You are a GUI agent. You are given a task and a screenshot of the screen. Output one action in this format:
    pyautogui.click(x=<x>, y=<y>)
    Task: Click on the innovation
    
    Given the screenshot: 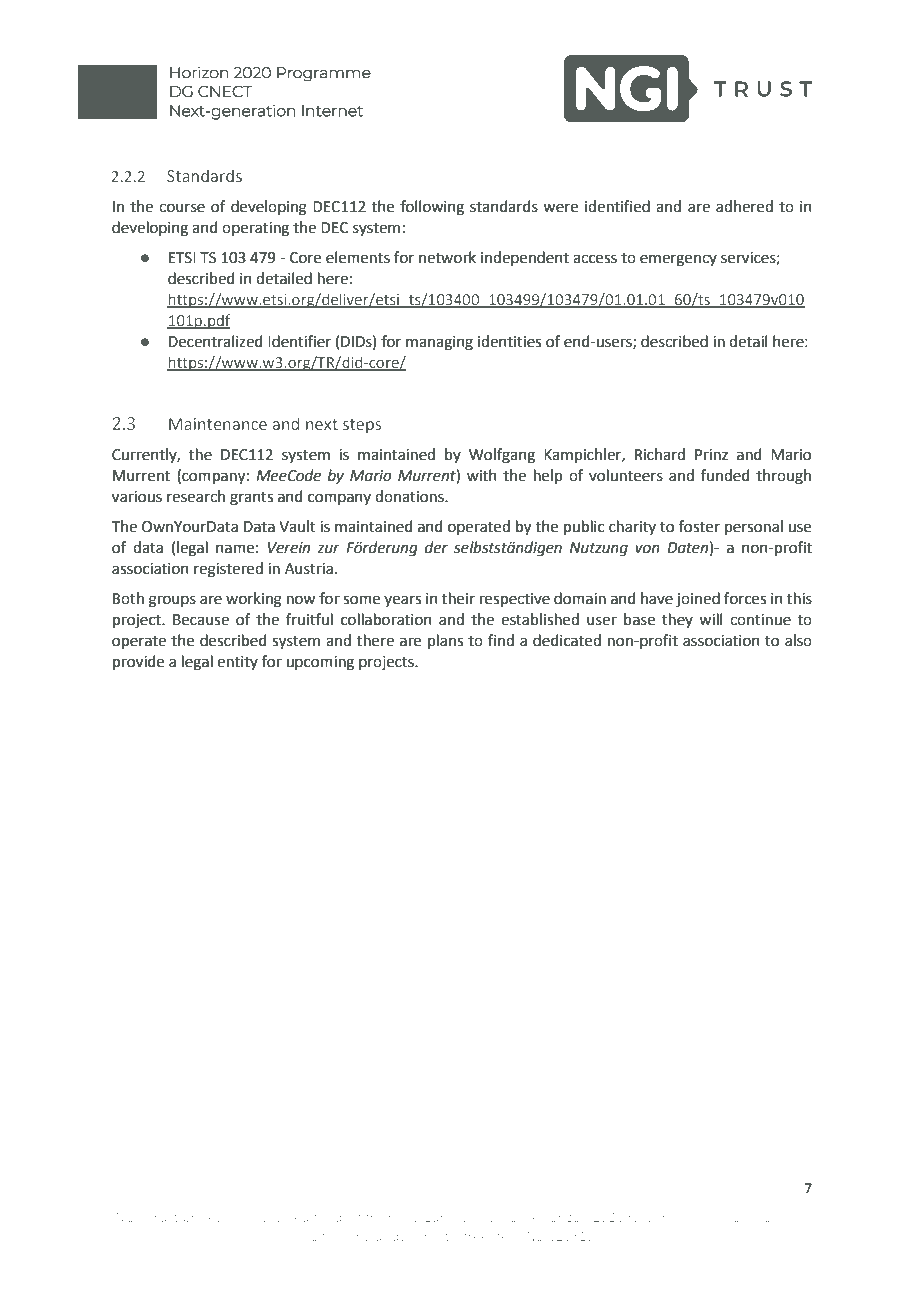 What is the action you would take?
    pyautogui.click(x=746, y=1217)
